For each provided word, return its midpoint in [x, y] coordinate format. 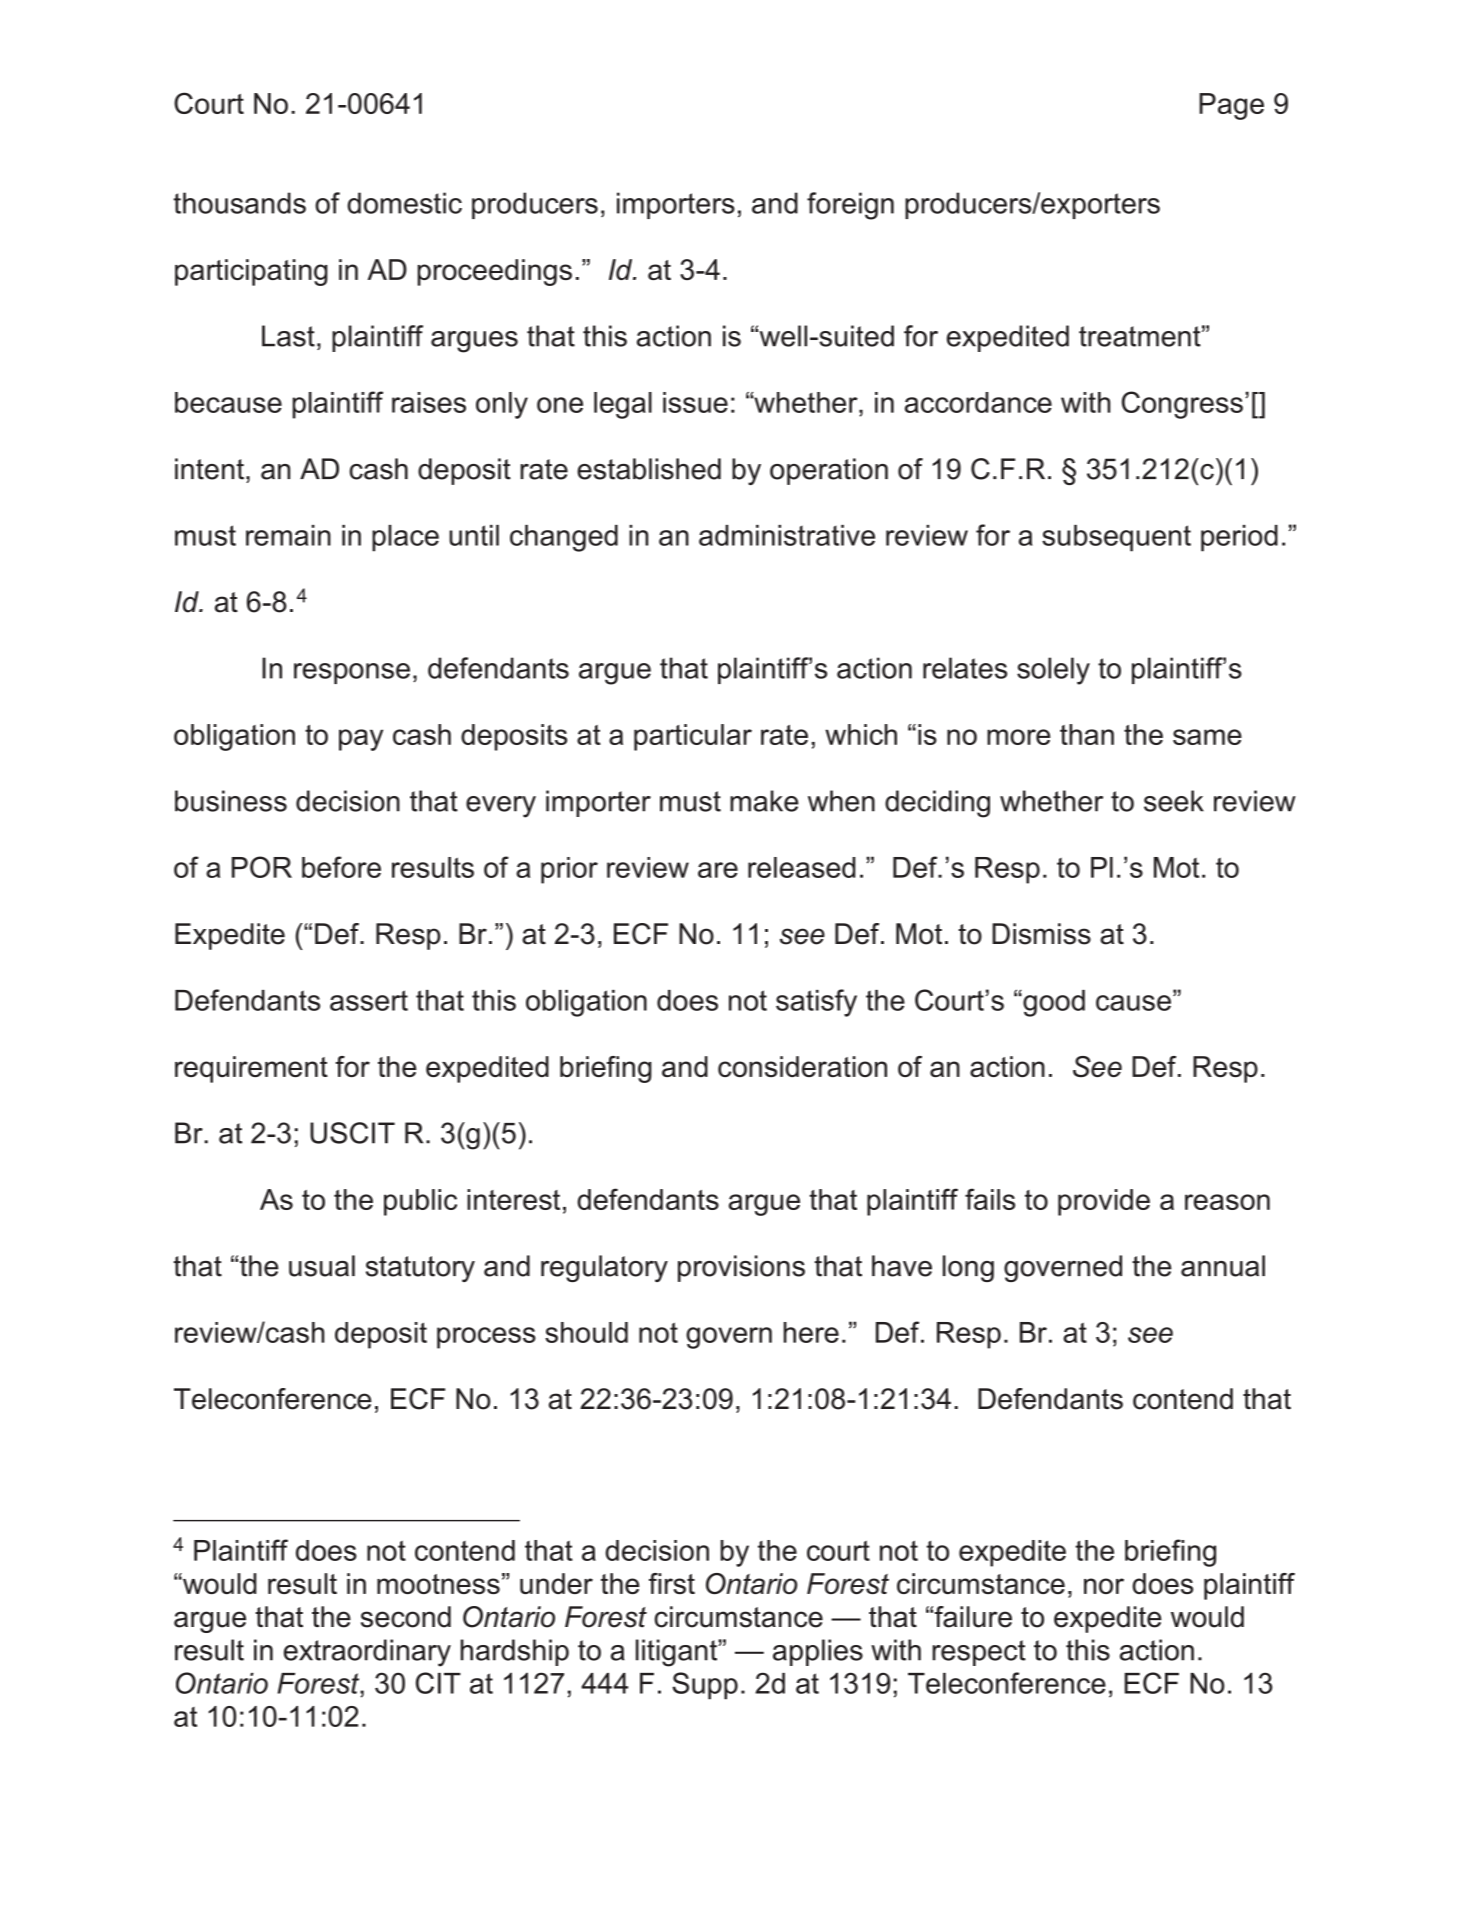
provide [1104, 1202]
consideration [802, 1066]
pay [361, 740]
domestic [404, 203]
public [420, 1202]
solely [1053, 671]
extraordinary [367, 1653]
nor [1104, 1586]
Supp [705, 1686]
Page [1231, 106]
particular [693, 737]
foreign [850, 206]
